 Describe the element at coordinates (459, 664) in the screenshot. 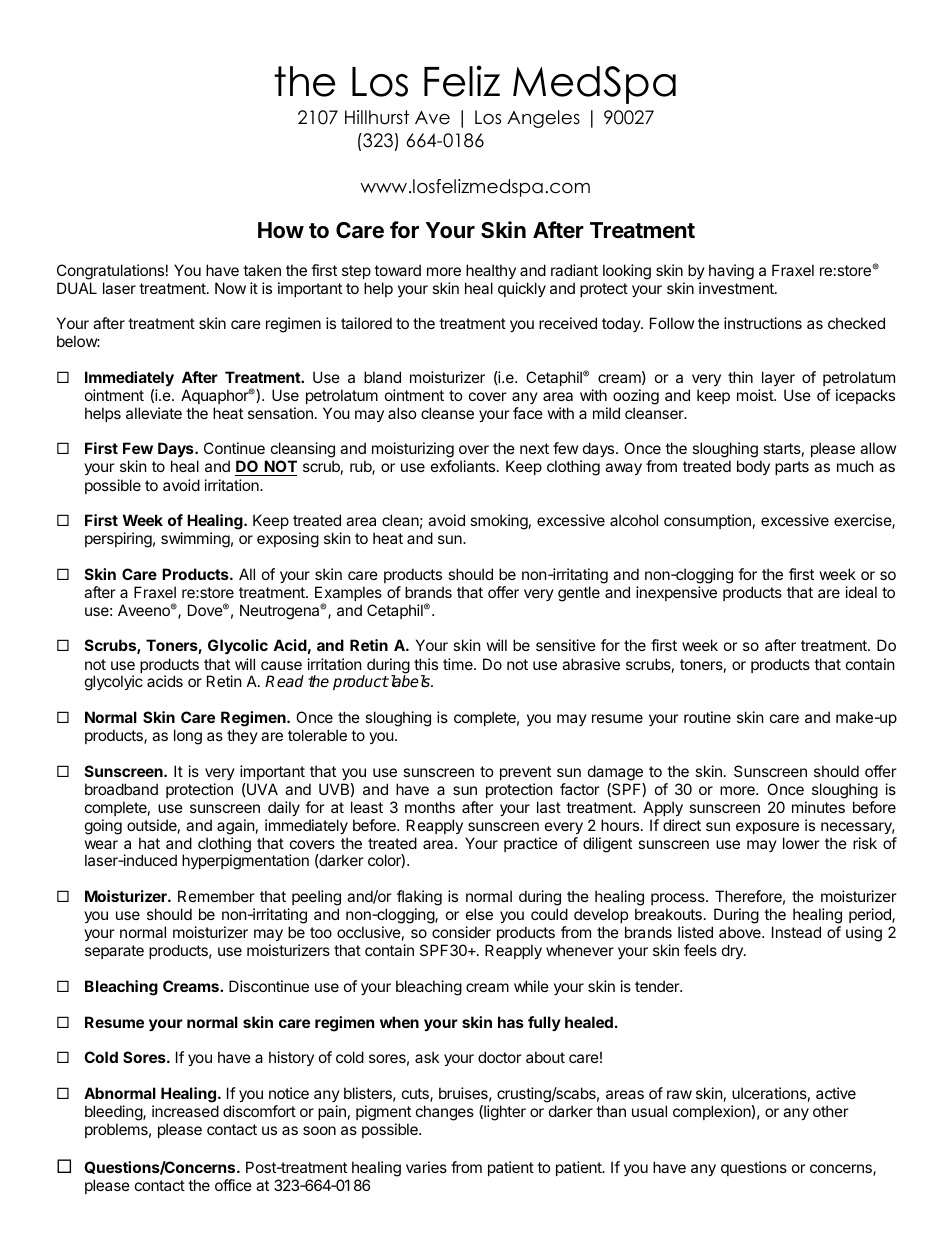

I see `time` at that location.
